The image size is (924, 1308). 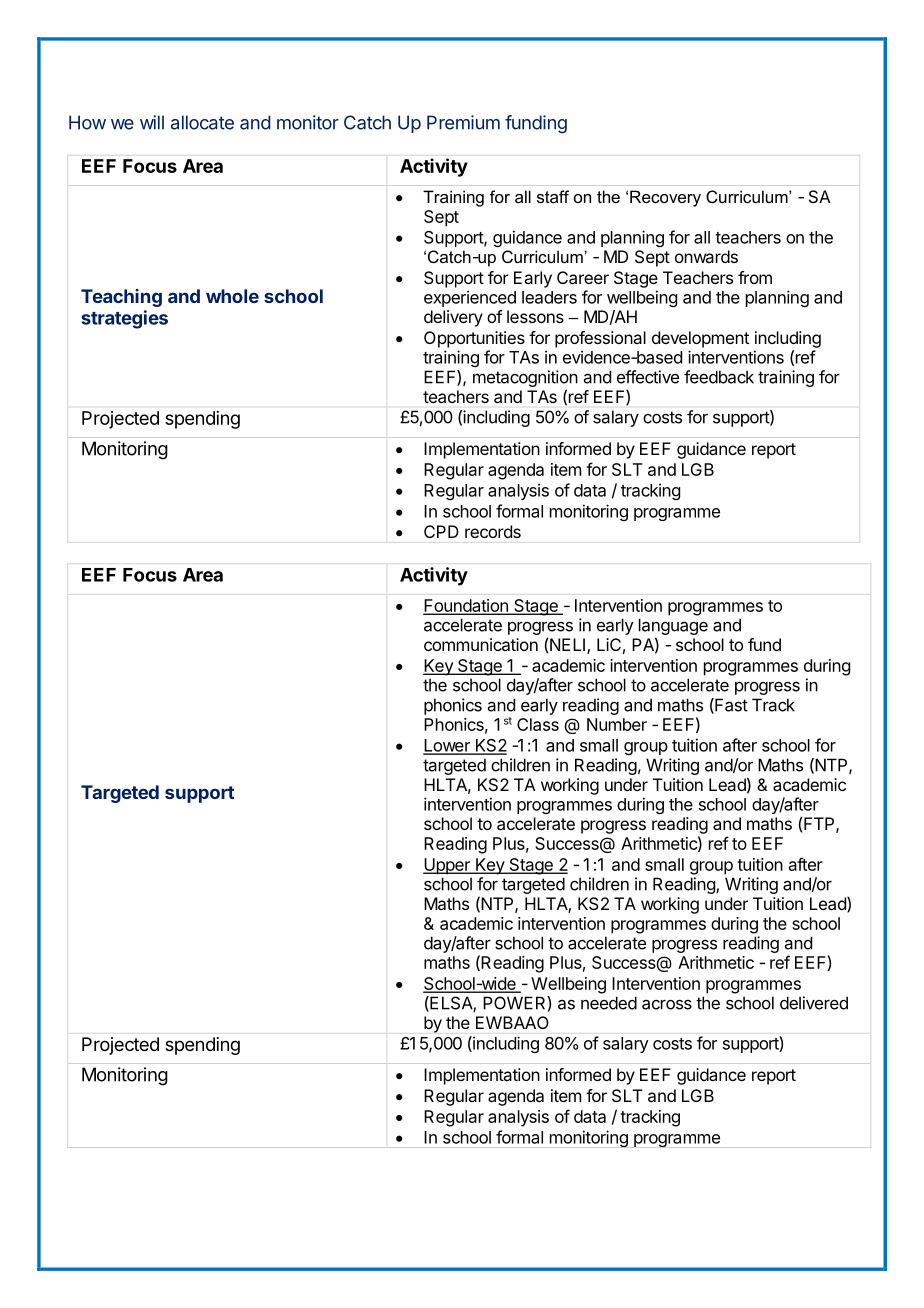 I want to click on across, so click(x=667, y=1004).
